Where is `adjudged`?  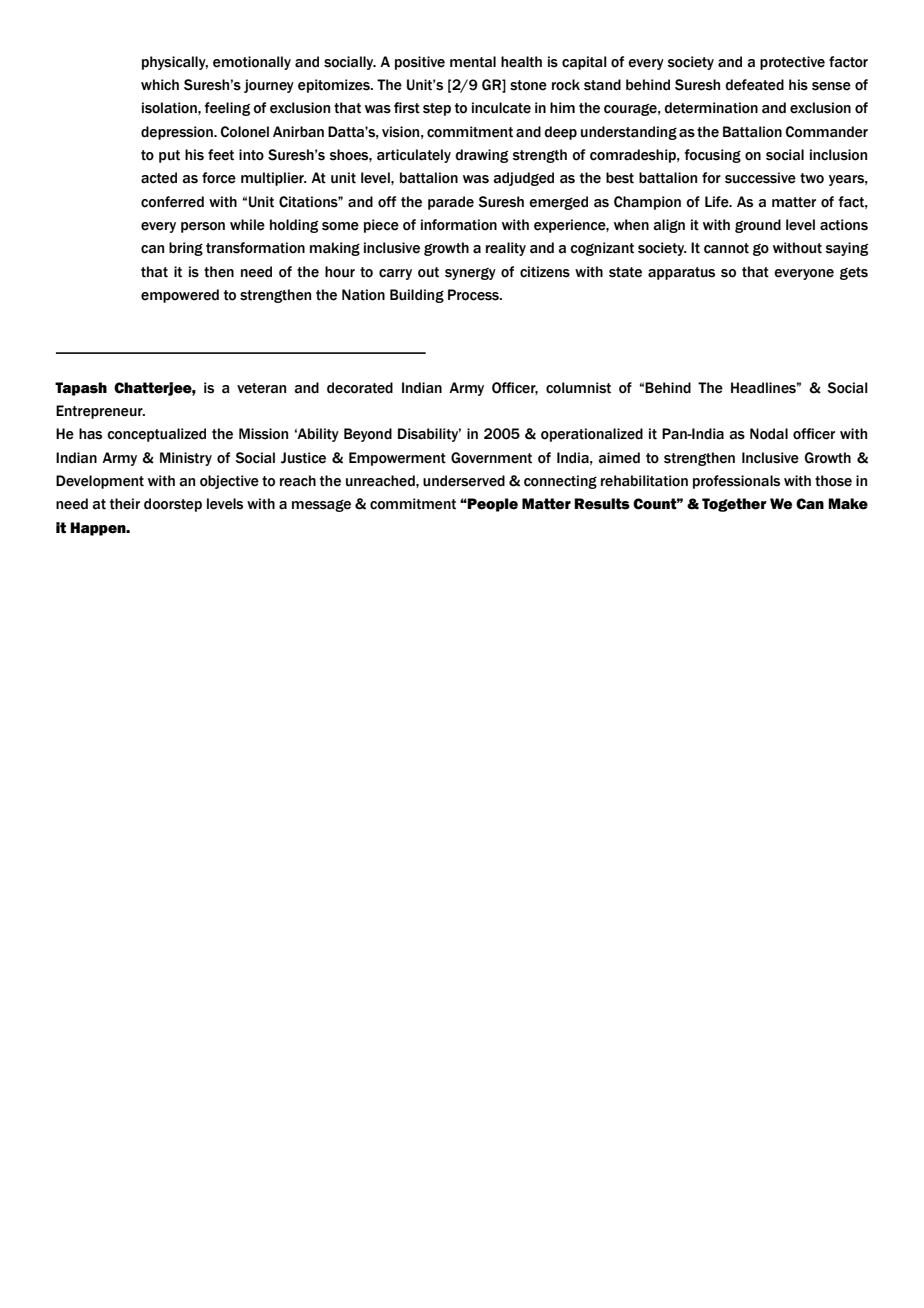 adjudged is located at coordinates (523, 179).
